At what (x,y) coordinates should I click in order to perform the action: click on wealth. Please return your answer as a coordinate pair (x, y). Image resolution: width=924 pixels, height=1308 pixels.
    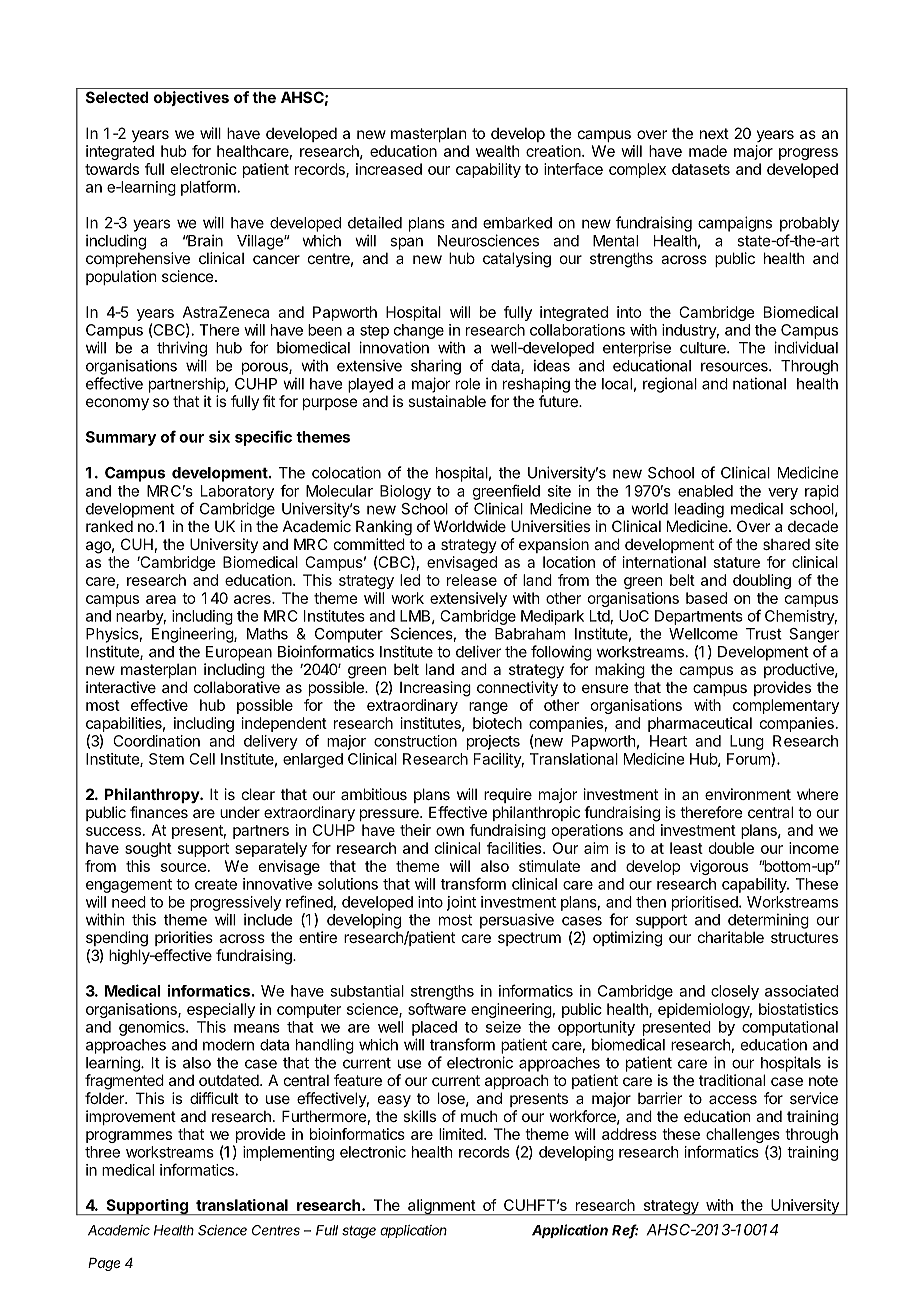
    Looking at the image, I should click on (498, 151).
